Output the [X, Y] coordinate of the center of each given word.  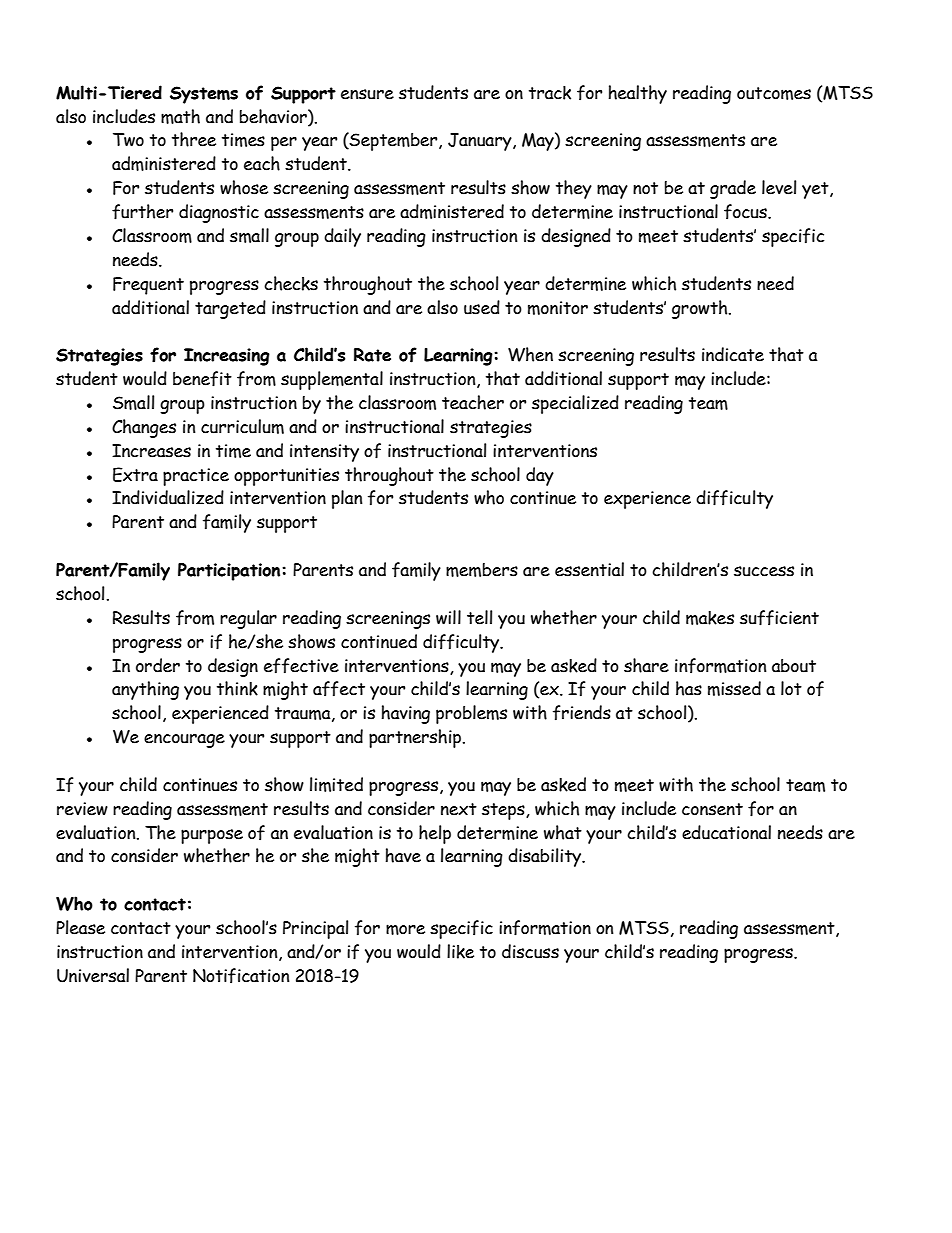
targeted [230, 309]
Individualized [168, 497]
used [482, 307]
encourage [184, 741]
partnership [416, 738]
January [481, 142]
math [180, 116]
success [764, 571]
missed [734, 688]
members [482, 570]
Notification [241, 976]
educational [726, 832]
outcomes [774, 93]
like [460, 951]
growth [701, 309]
